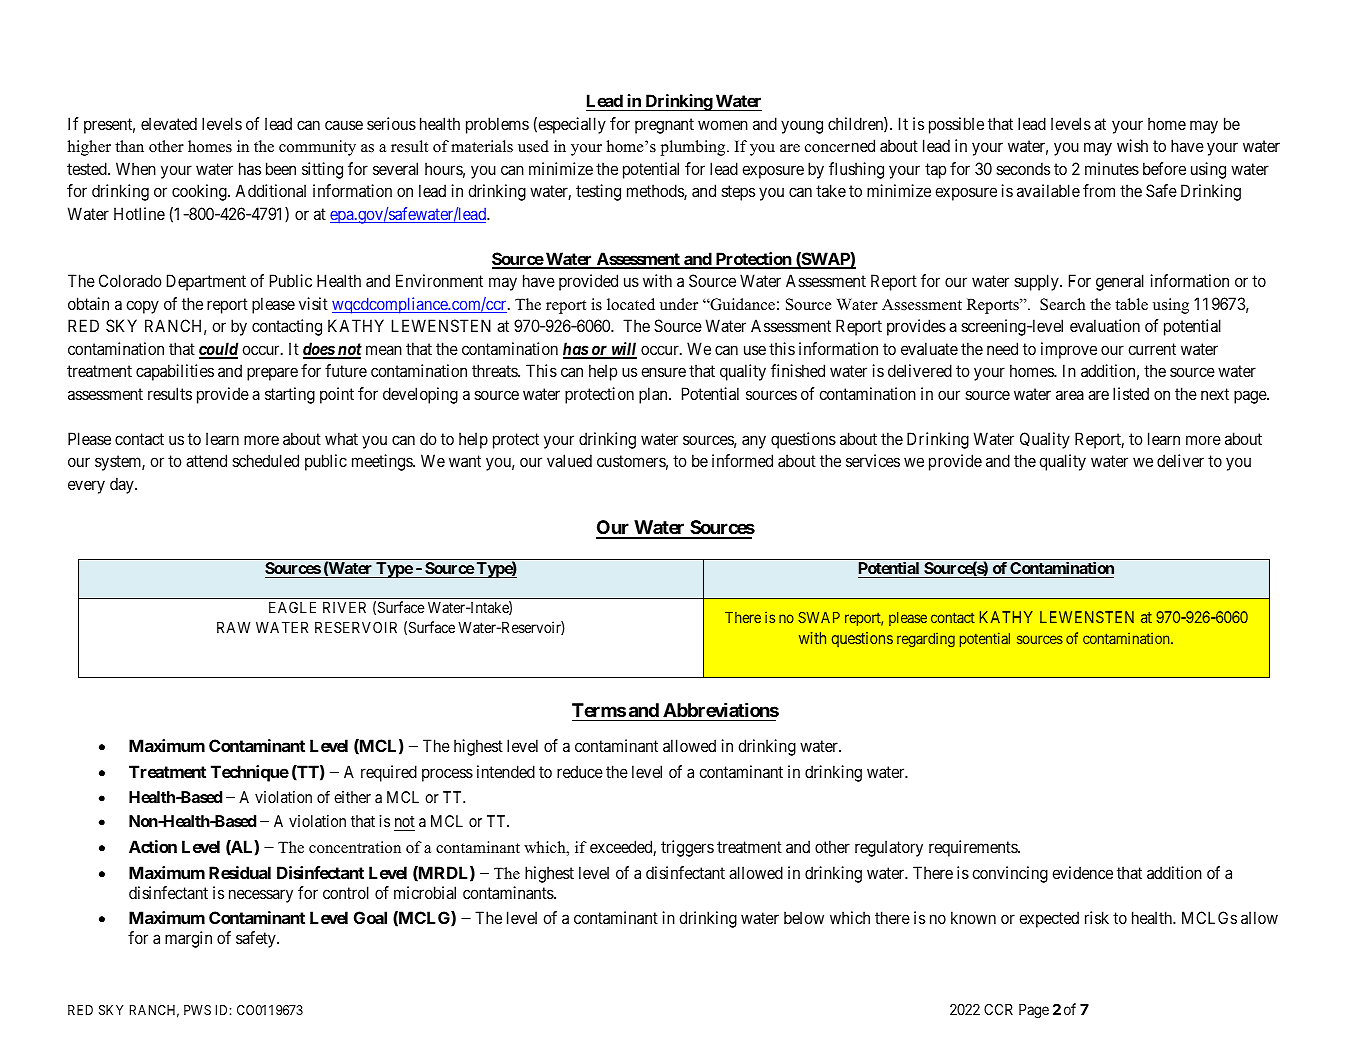 The height and width of the document is (1041, 1348). I want to click on area, so click(1070, 395).
